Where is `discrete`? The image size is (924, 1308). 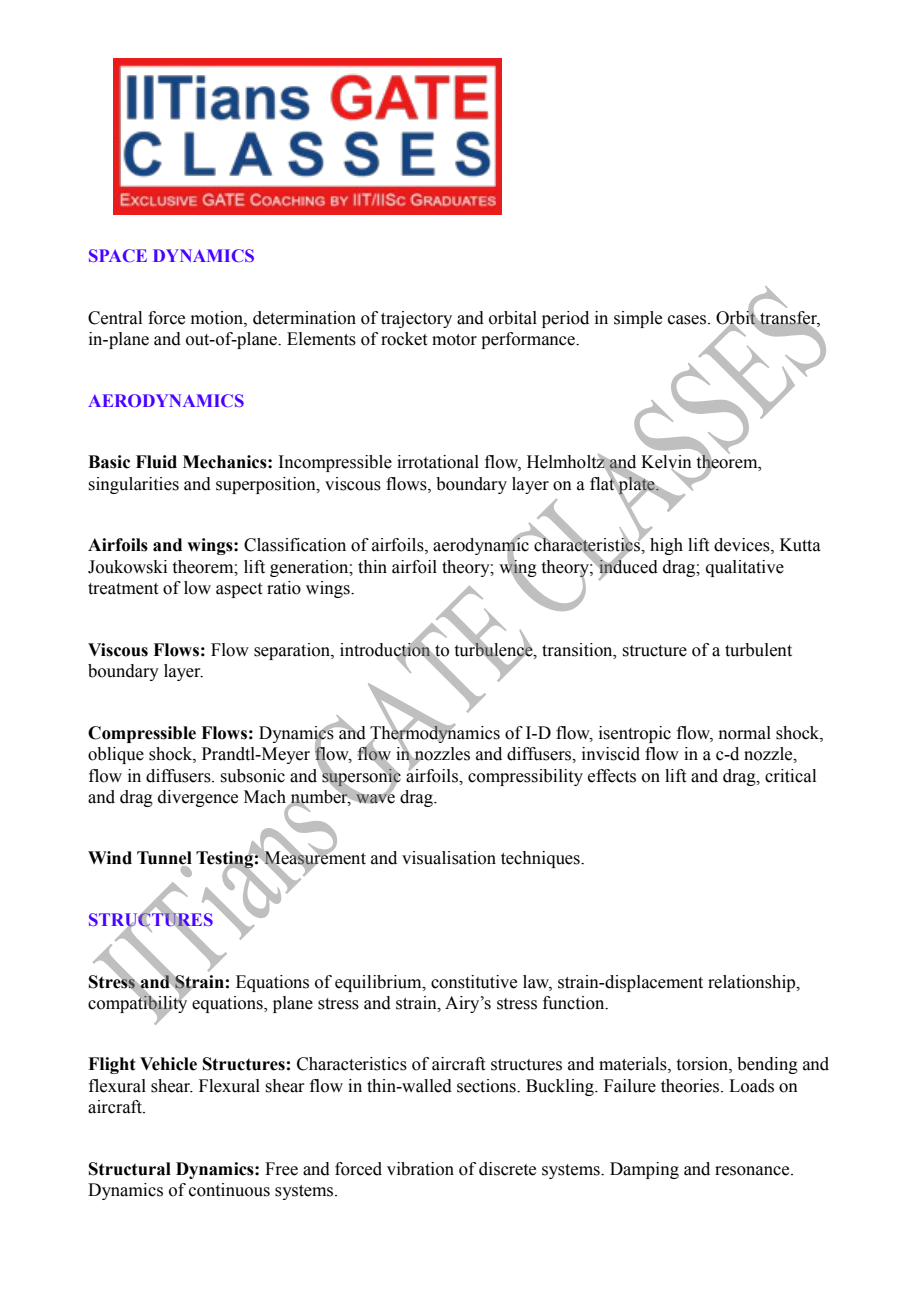 discrete is located at coordinates (507, 1169).
